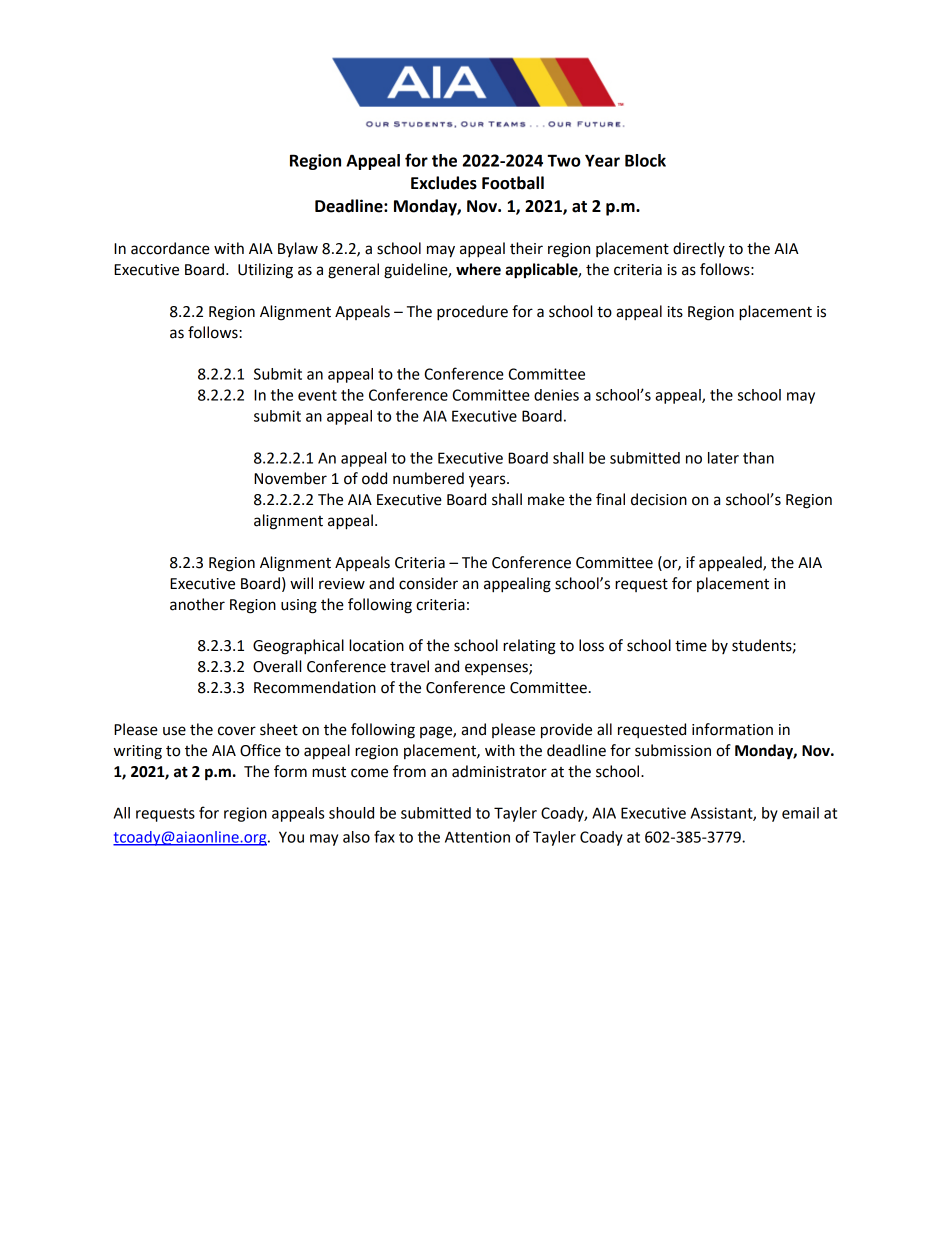 Image resolution: width=952 pixels, height=1233 pixels. What do you see at coordinates (691, 646) in the screenshot?
I see `time` at bounding box center [691, 646].
